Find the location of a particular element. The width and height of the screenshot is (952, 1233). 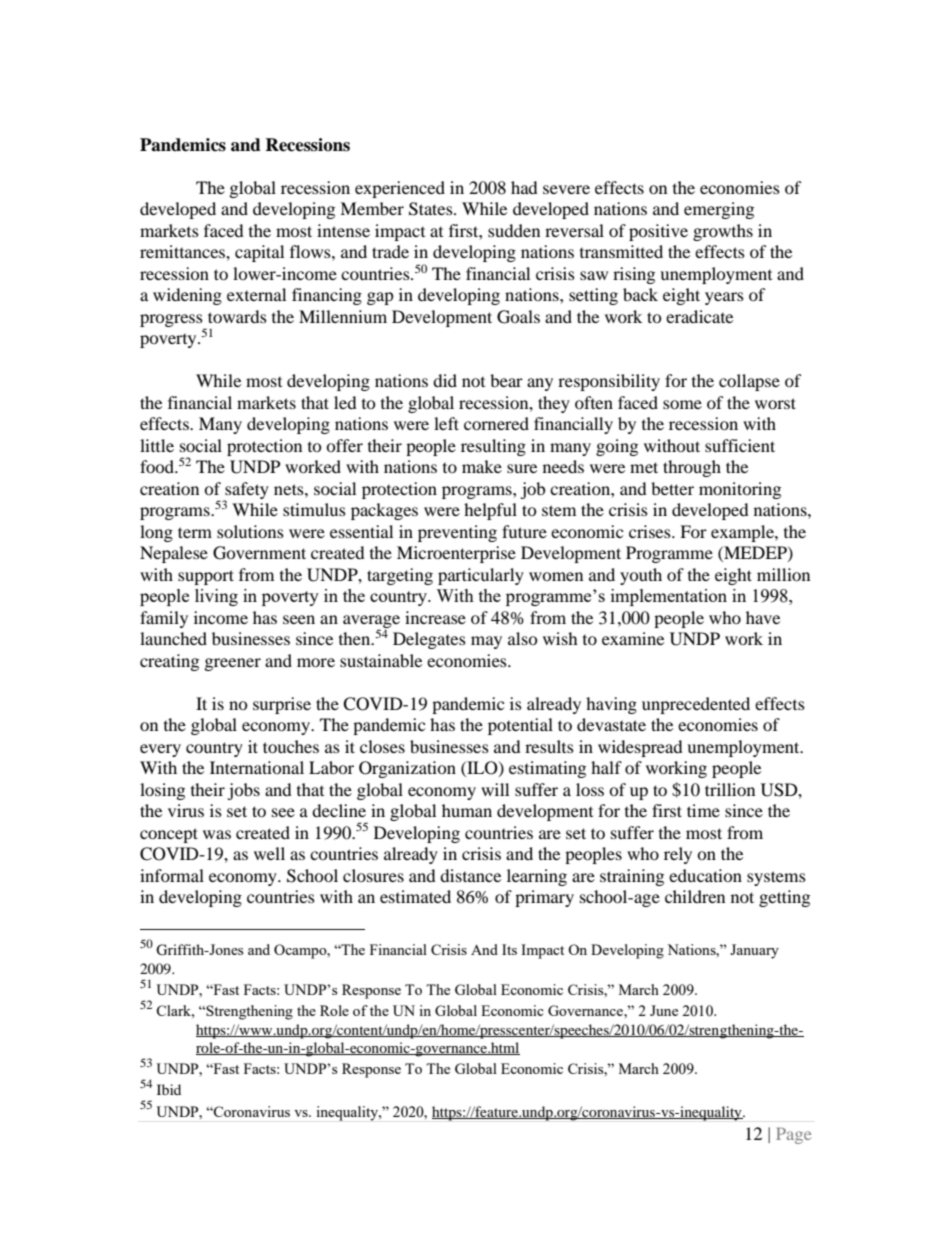

safety is located at coordinates (246, 491).
